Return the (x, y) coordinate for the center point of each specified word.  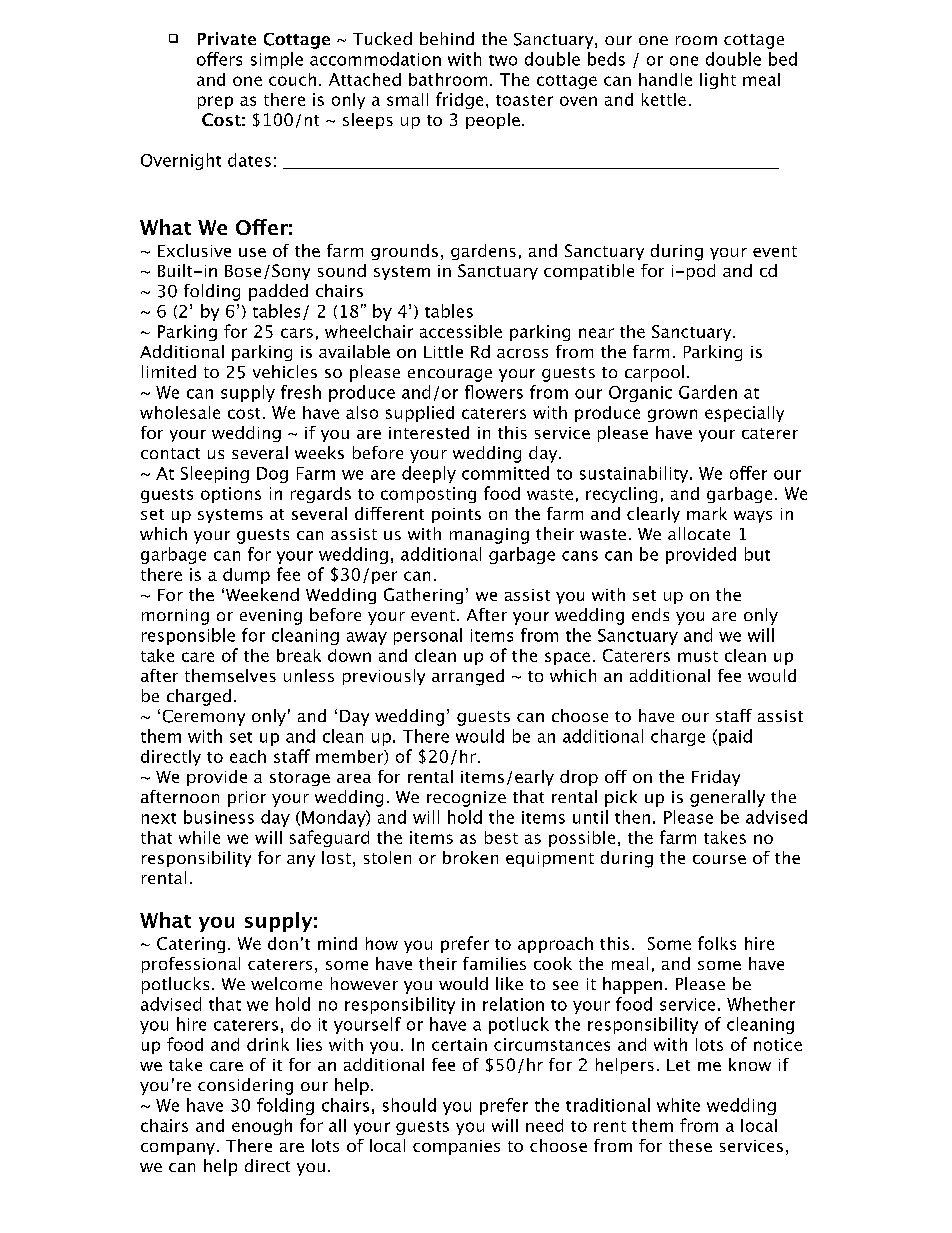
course (719, 859)
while (199, 837)
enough (262, 1127)
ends (650, 614)
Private (227, 38)
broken (470, 857)
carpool (654, 373)
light (718, 81)
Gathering (423, 596)
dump (246, 576)
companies (456, 1147)
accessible (461, 331)
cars (297, 333)
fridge (459, 100)
